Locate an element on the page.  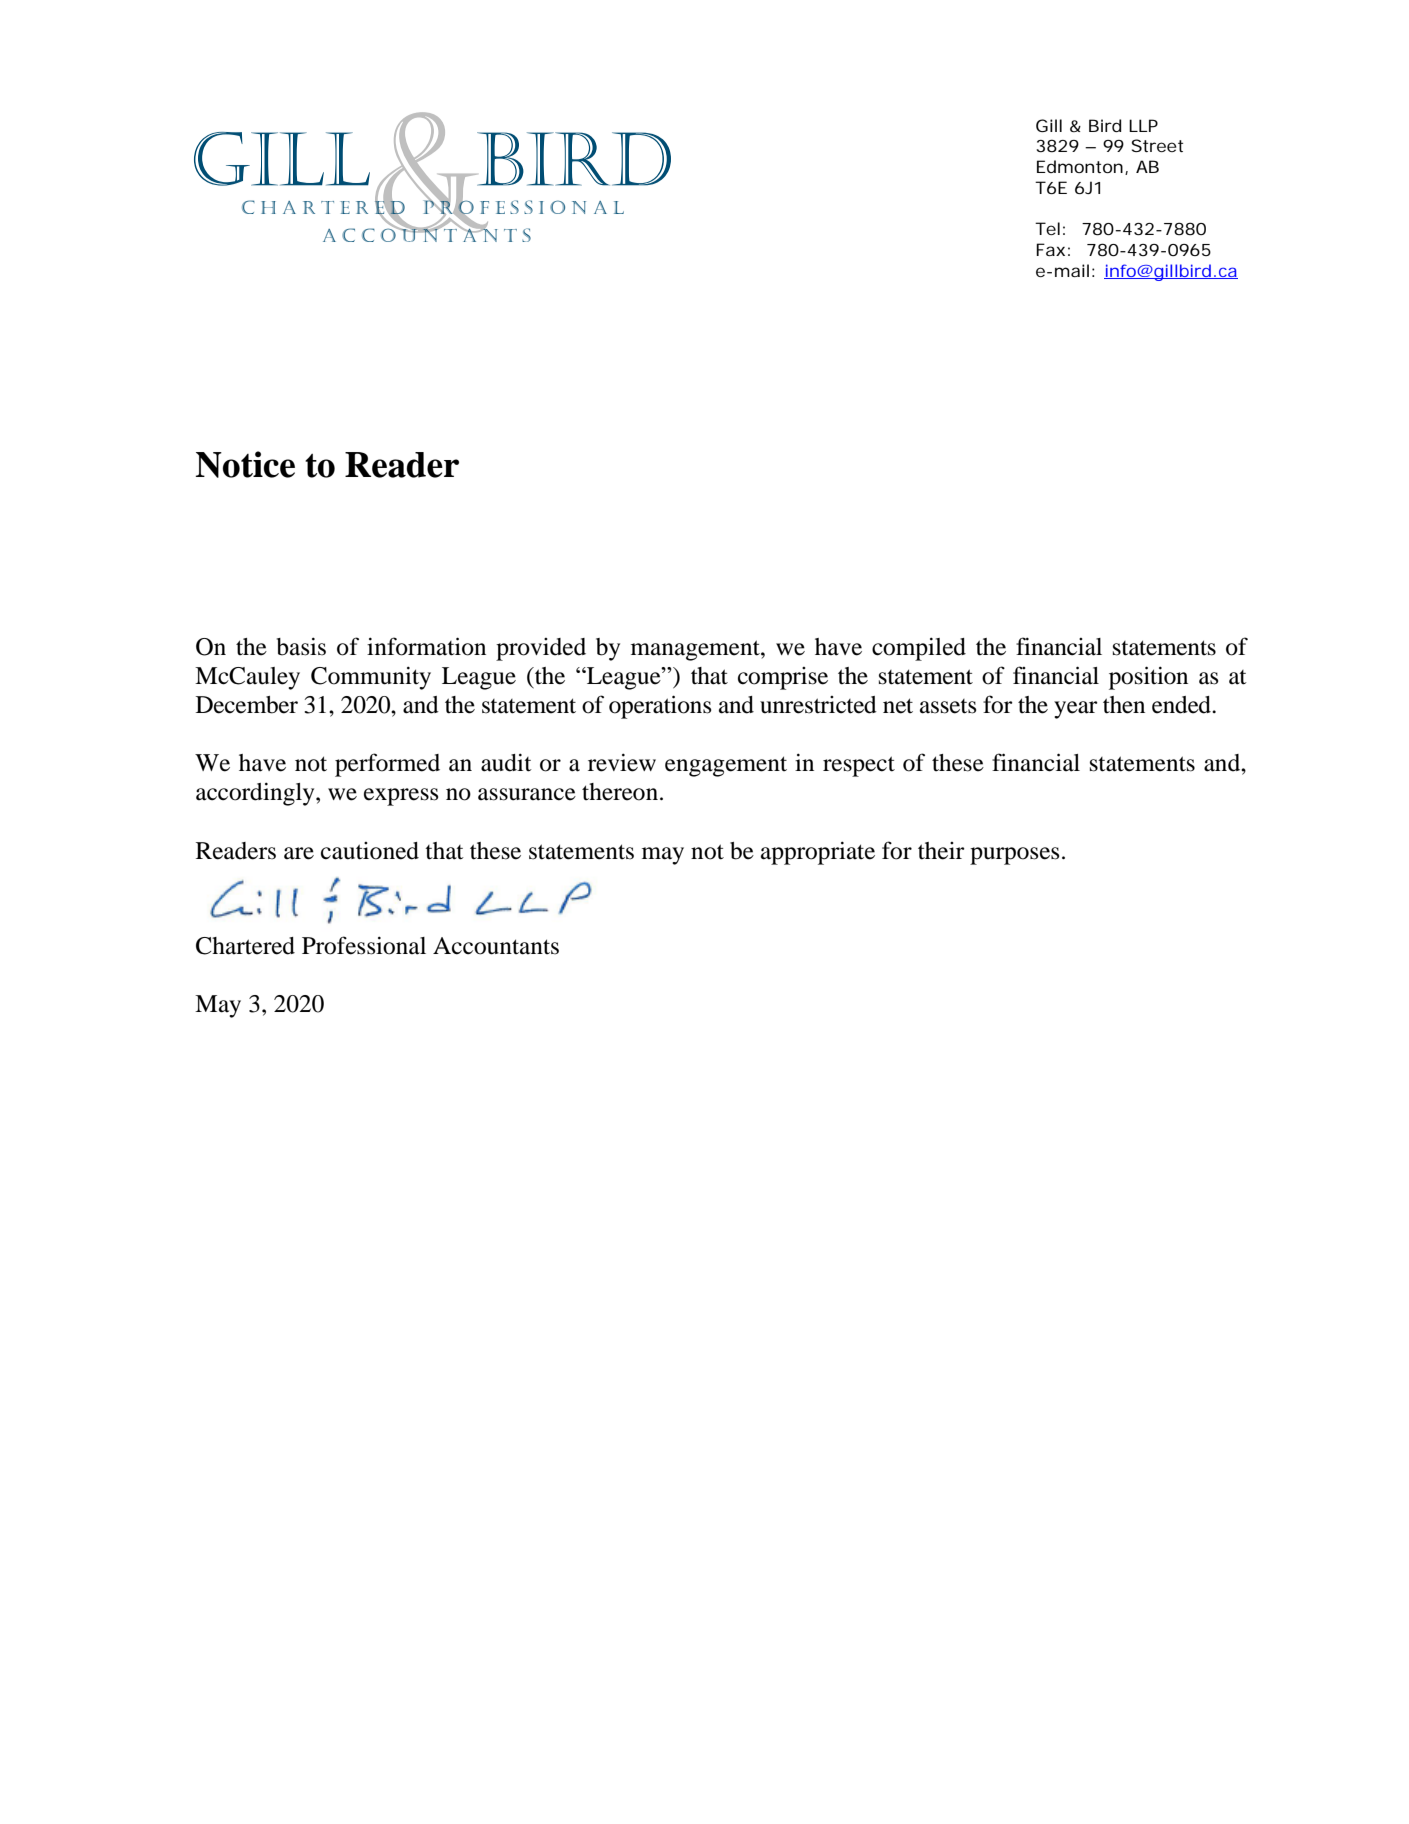
performed is located at coordinates (387, 765).
